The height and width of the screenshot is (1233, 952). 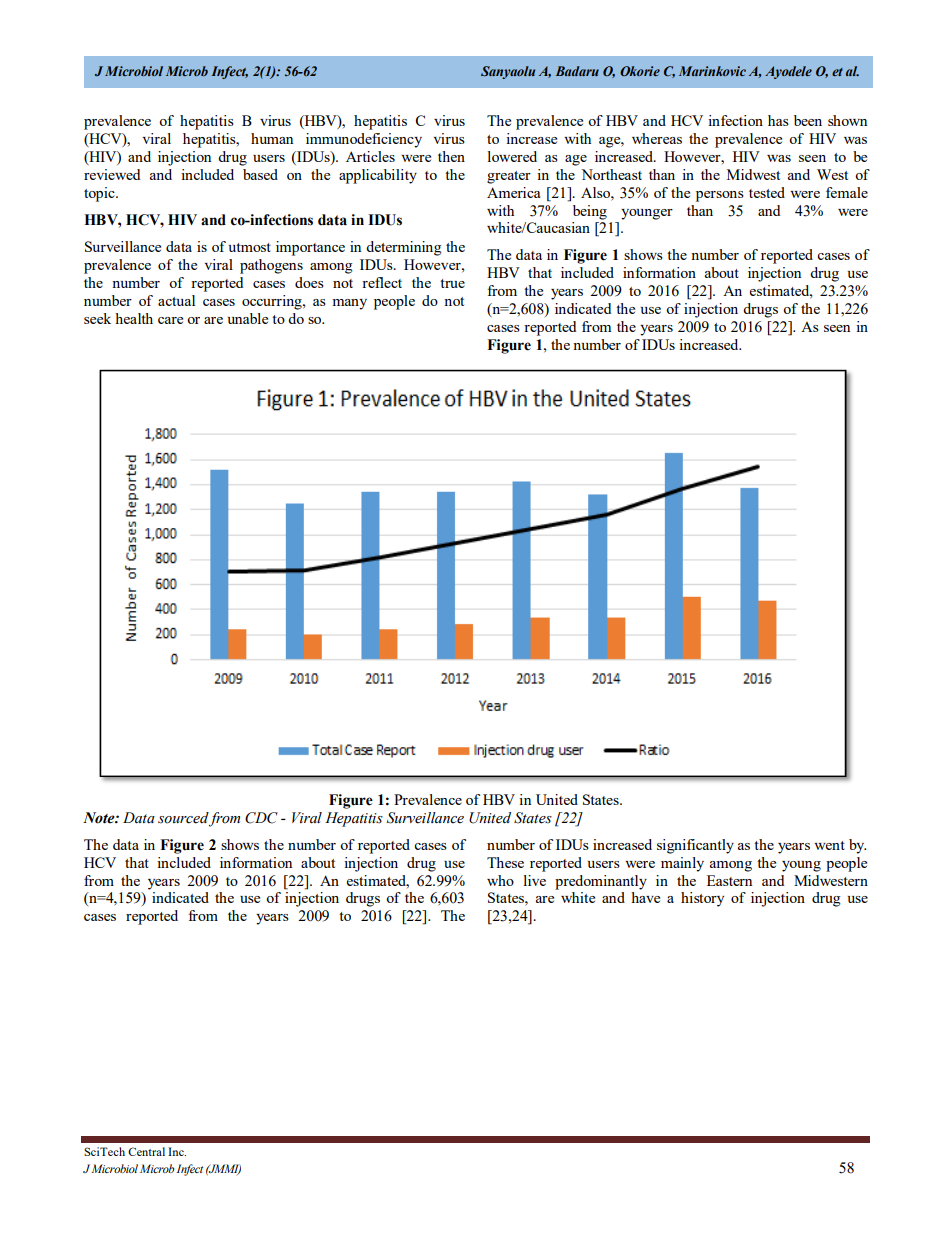 I want to click on Central, so click(x=146, y=1151).
